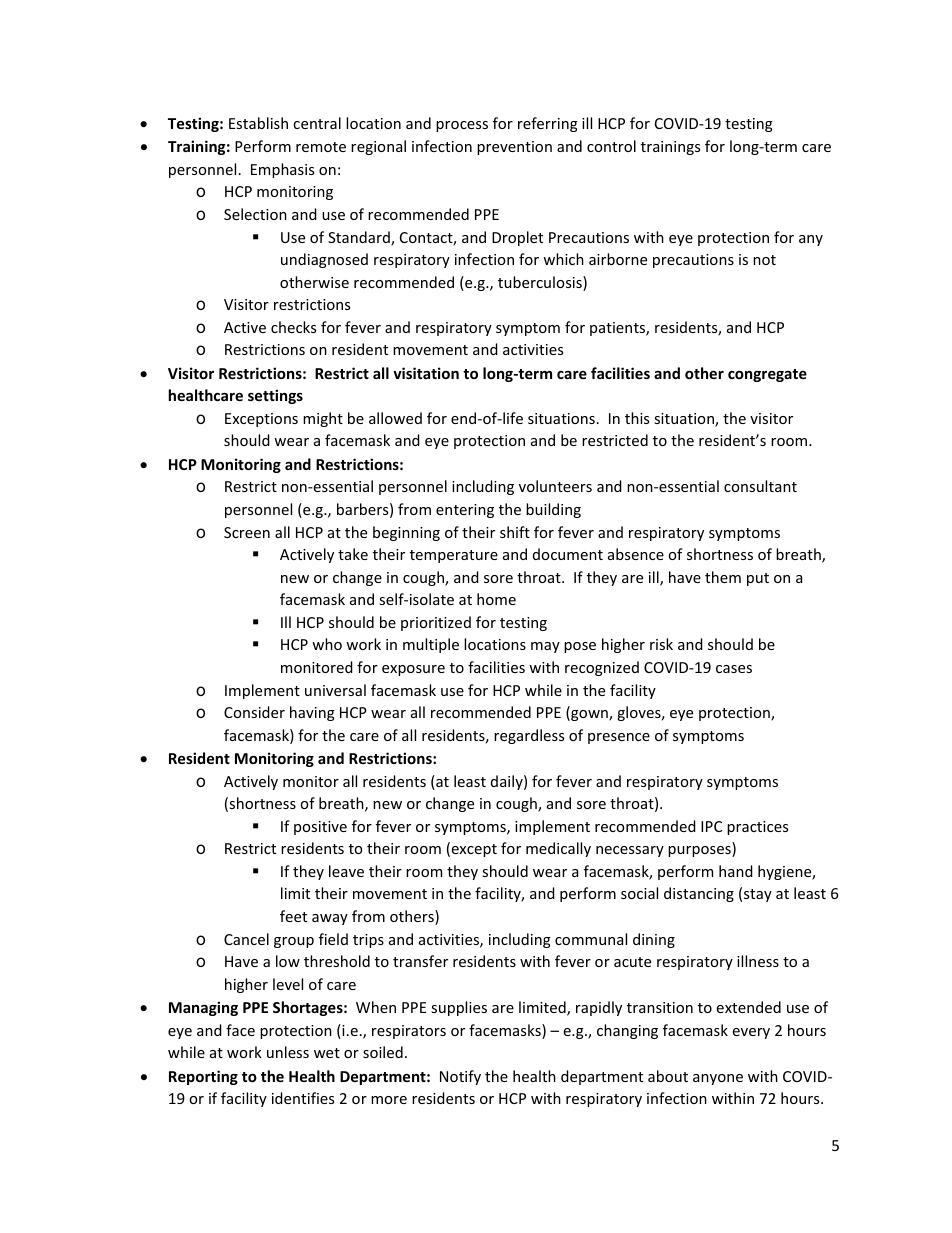 The image size is (952, 1233). I want to click on who, so click(327, 644).
